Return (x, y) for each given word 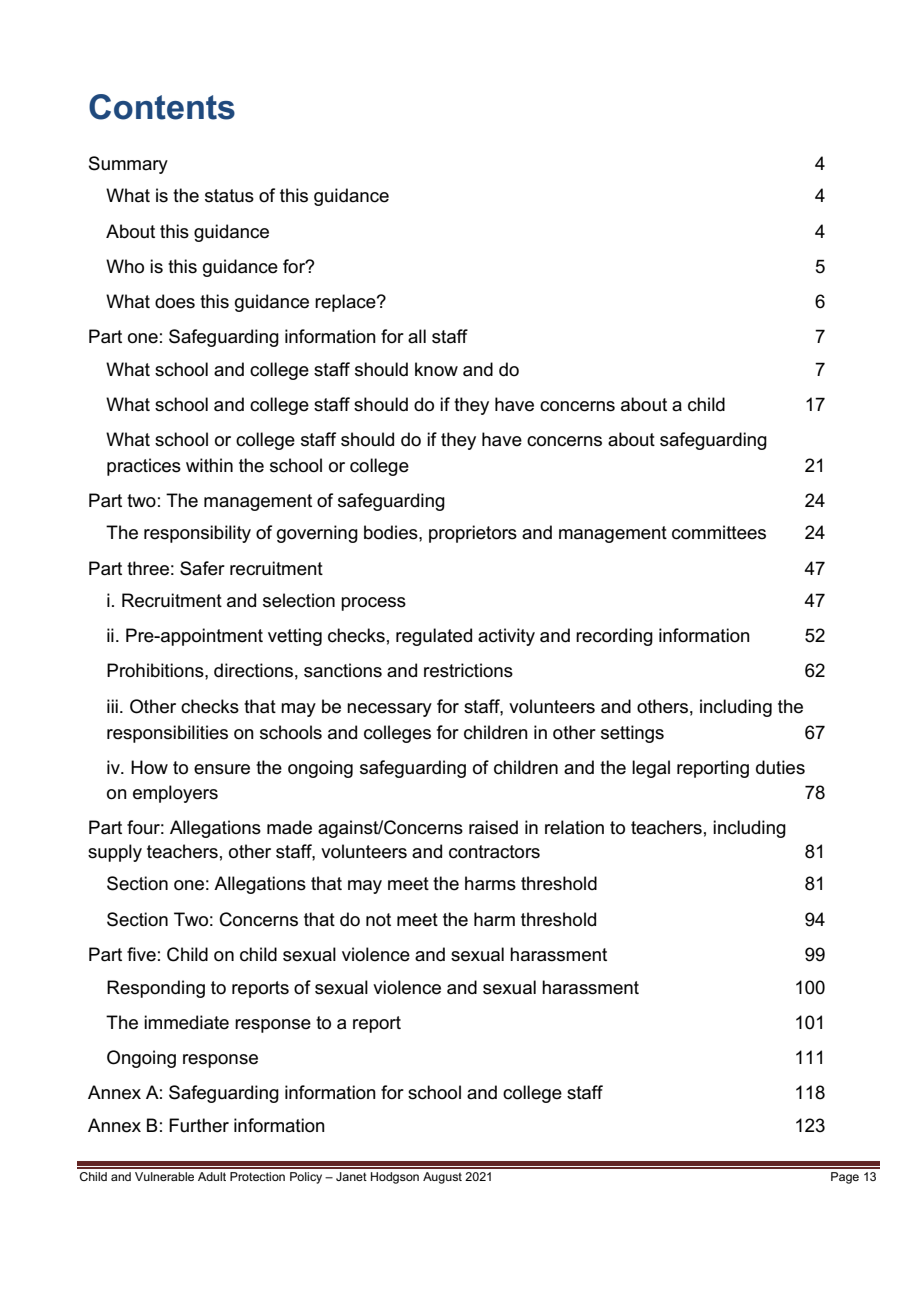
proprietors (473, 534)
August (442, 1178)
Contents (162, 107)
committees (719, 532)
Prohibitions (156, 670)
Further (199, 1125)
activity (506, 637)
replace (346, 303)
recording (614, 637)
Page (845, 1178)
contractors (494, 852)
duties (780, 767)
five (141, 954)
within (209, 465)
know (436, 369)
